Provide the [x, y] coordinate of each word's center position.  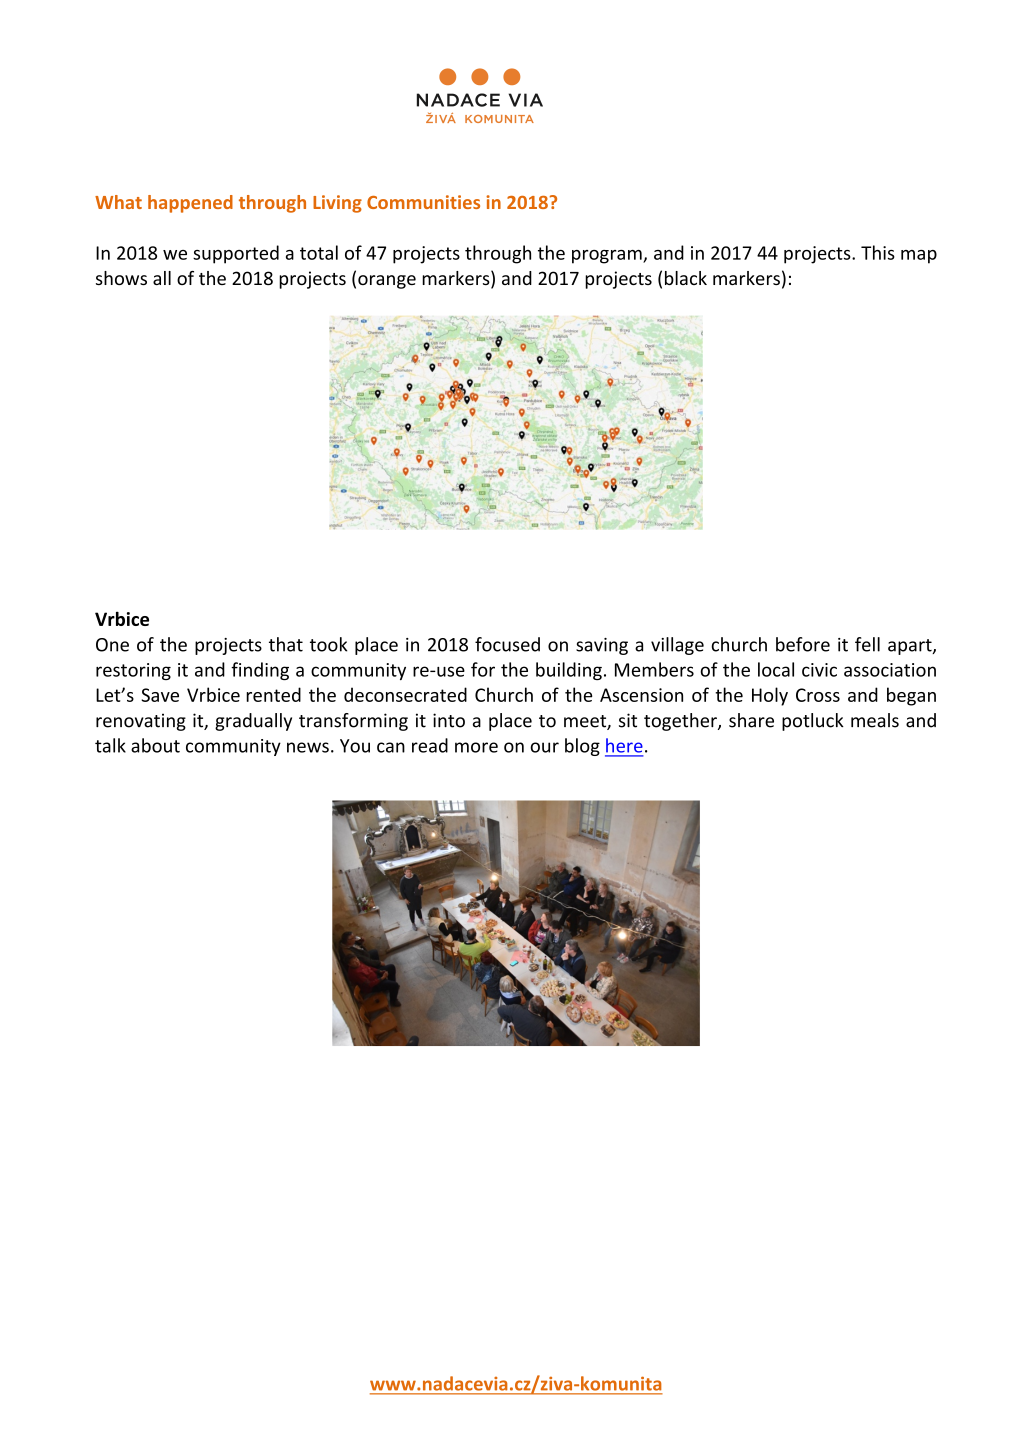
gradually [253, 722]
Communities [423, 202]
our [544, 747]
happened [190, 204]
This [878, 252]
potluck [813, 722]
